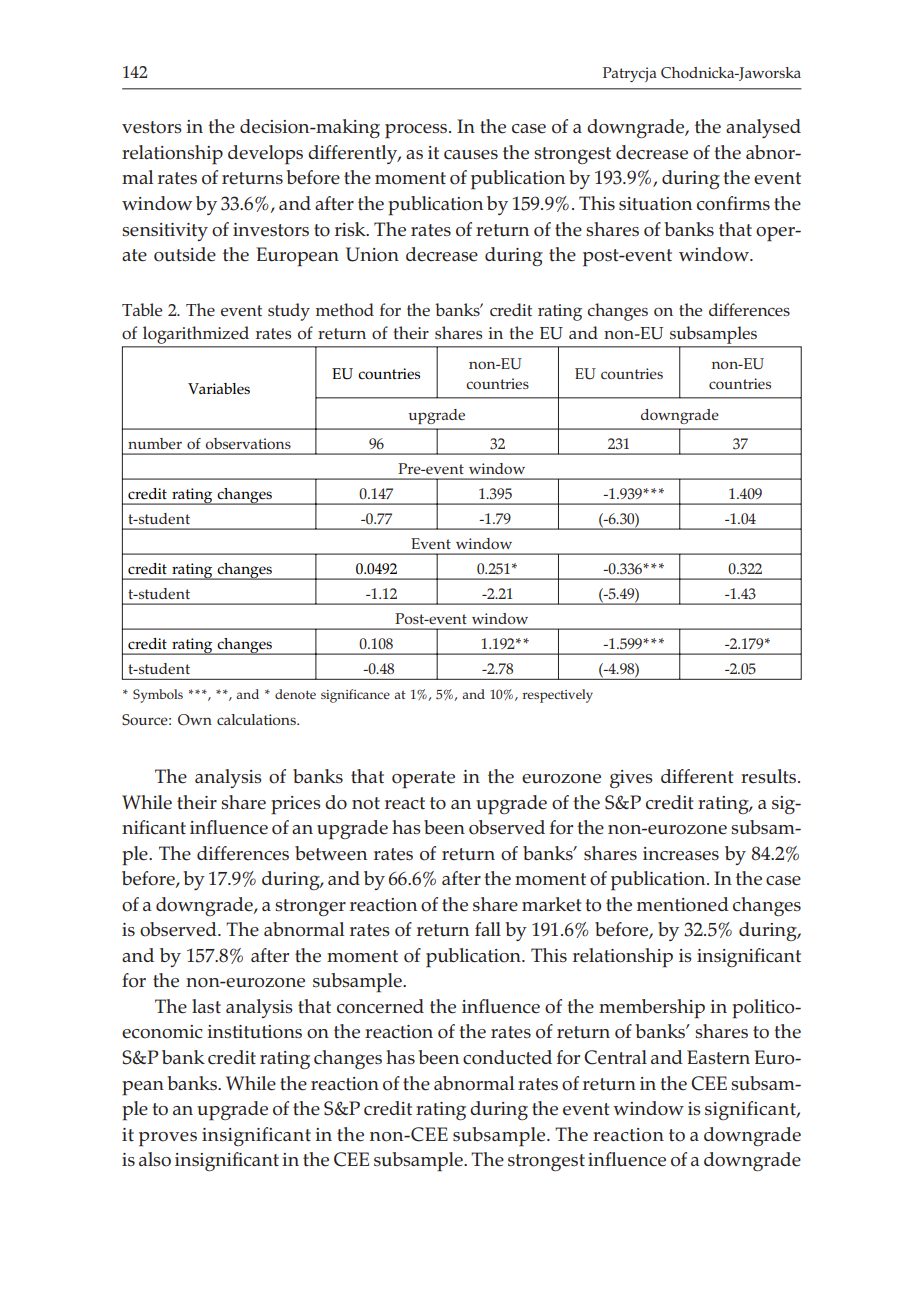 The image size is (924, 1304). What do you see at coordinates (257, 719) in the document?
I see `calculations` at bounding box center [257, 719].
